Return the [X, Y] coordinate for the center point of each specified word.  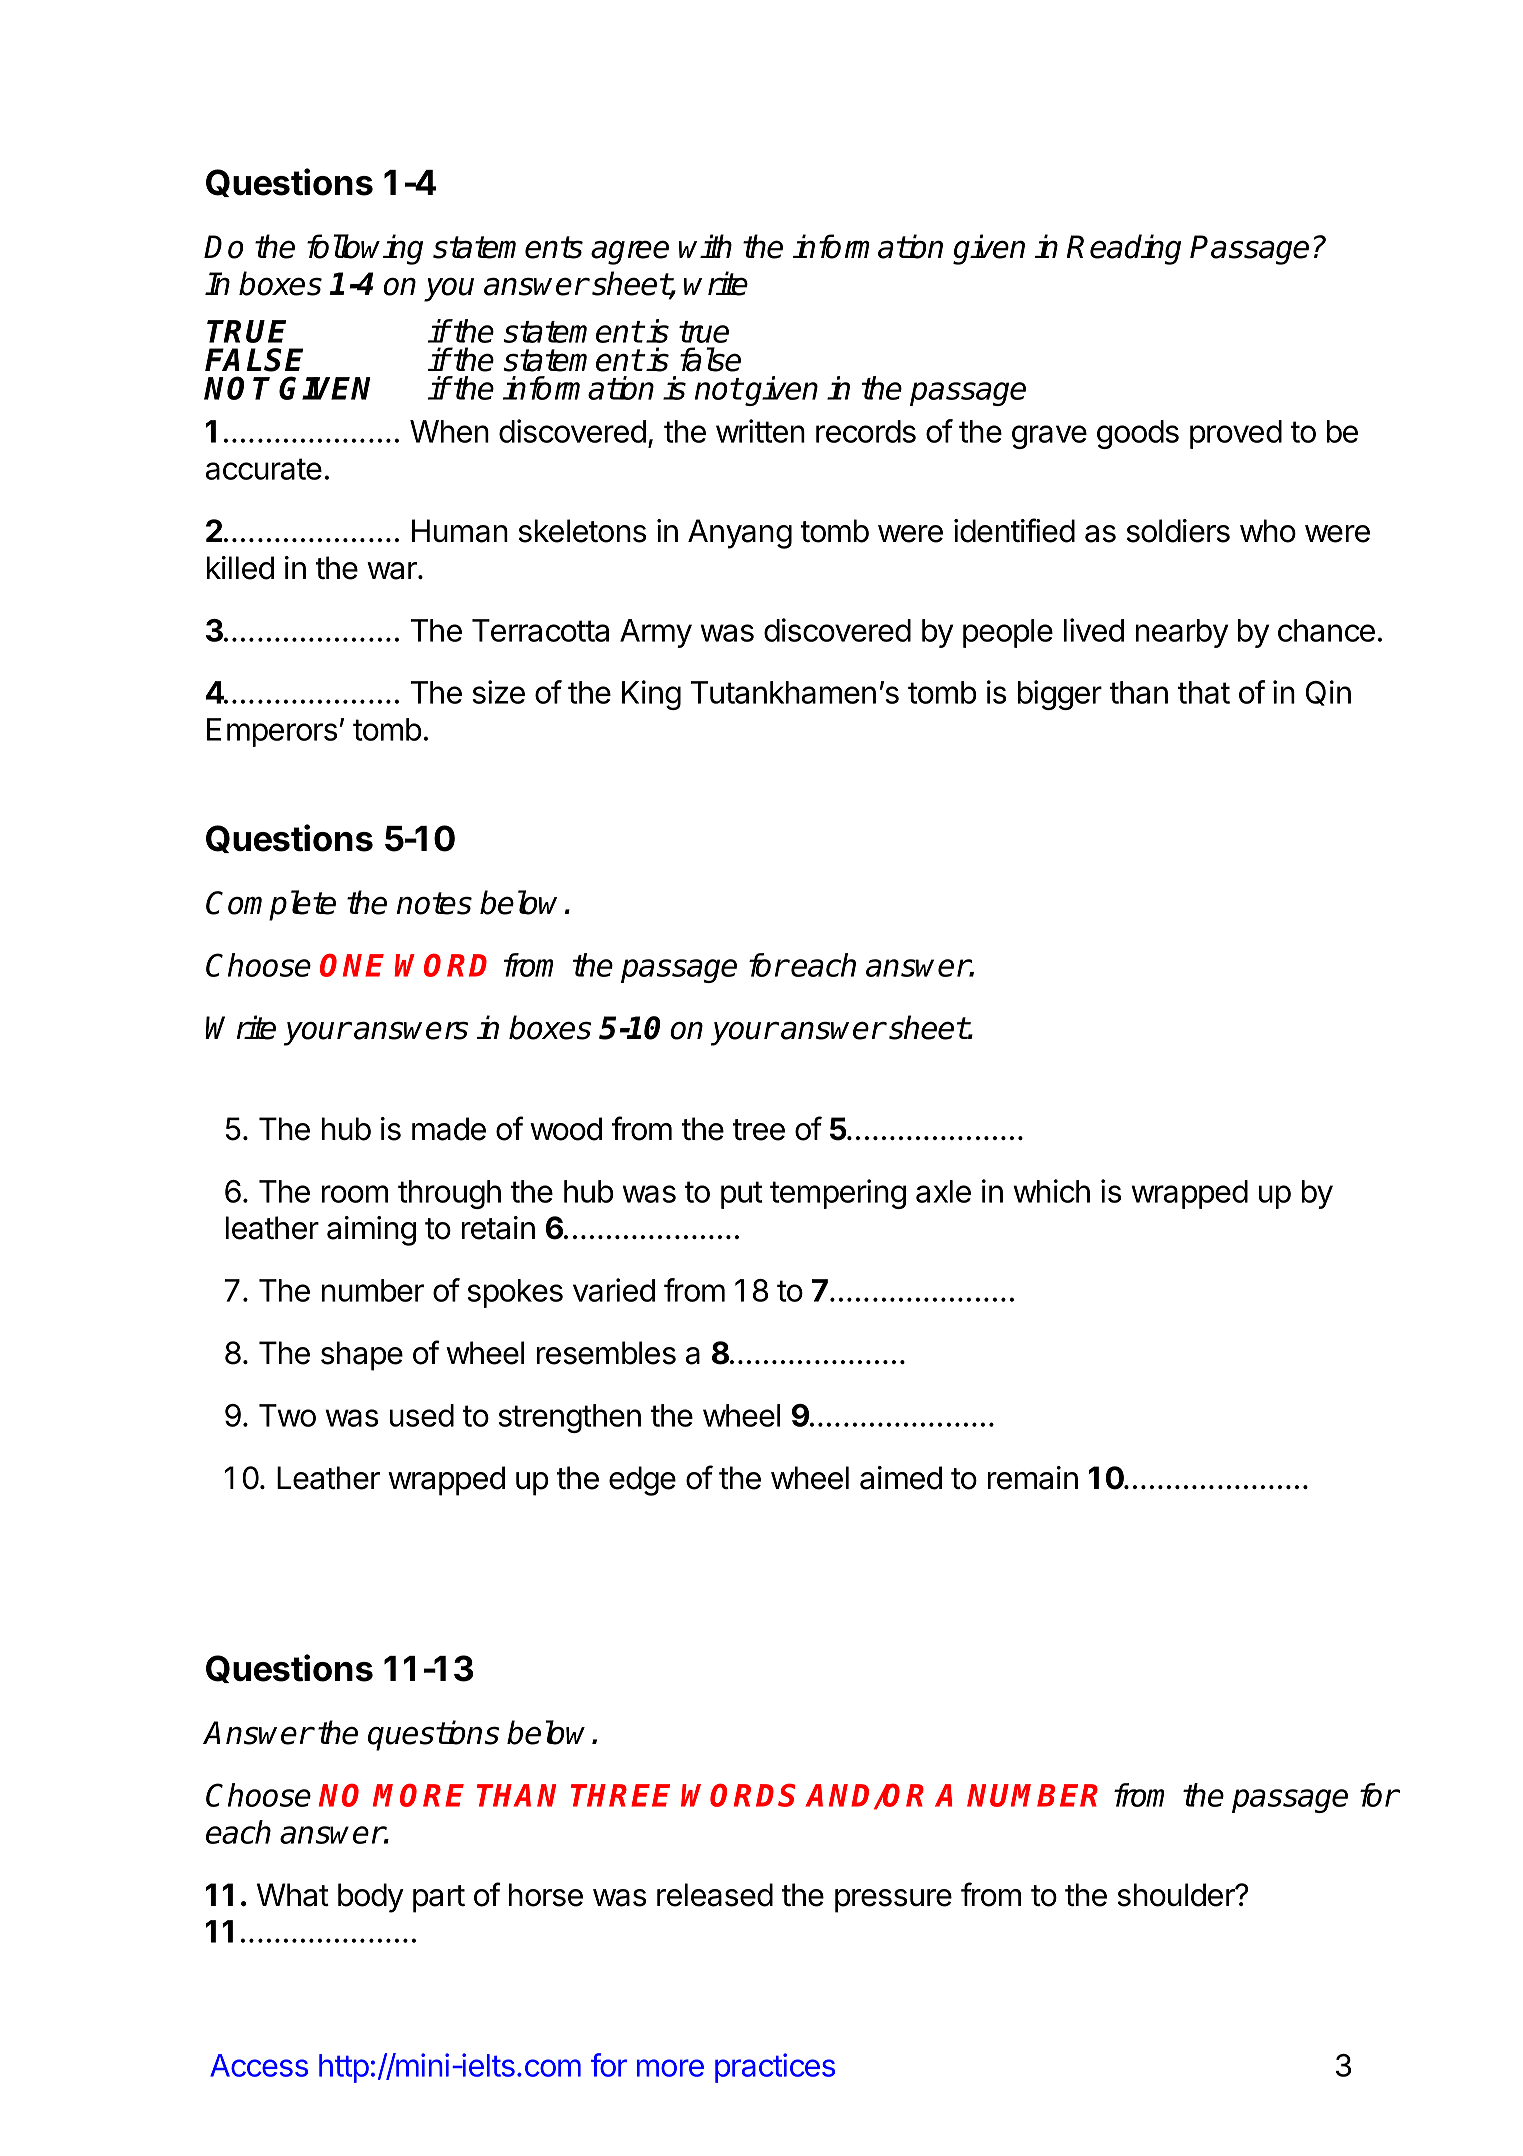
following [365, 249]
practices [775, 2068]
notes [434, 903]
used [422, 1415]
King [651, 695]
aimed [901, 1478]
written [760, 431]
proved [1236, 434]
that [1203, 692]
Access [259, 2065]
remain [1033, 1478]
